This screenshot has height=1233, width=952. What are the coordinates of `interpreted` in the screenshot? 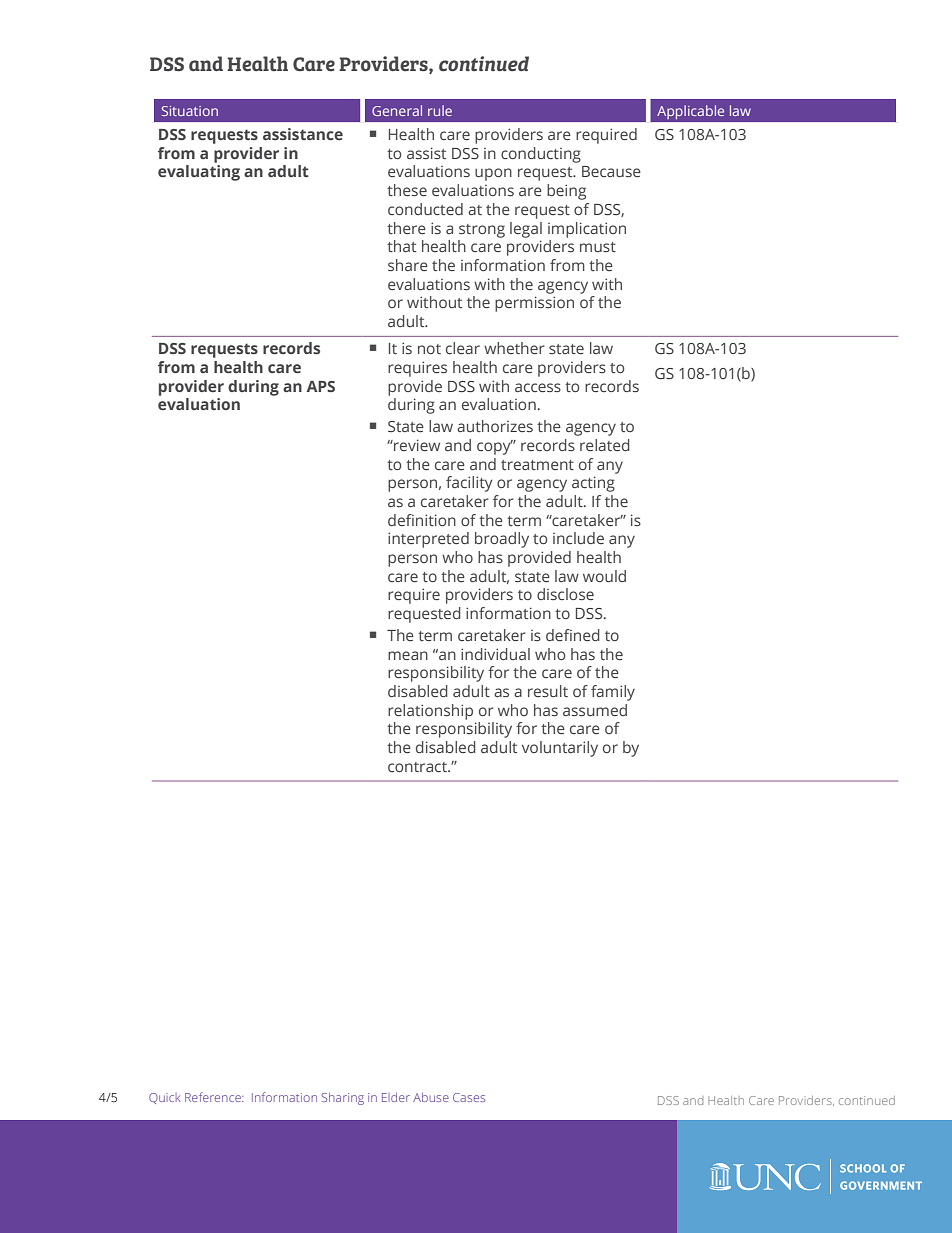 It's located at (428, 540).
